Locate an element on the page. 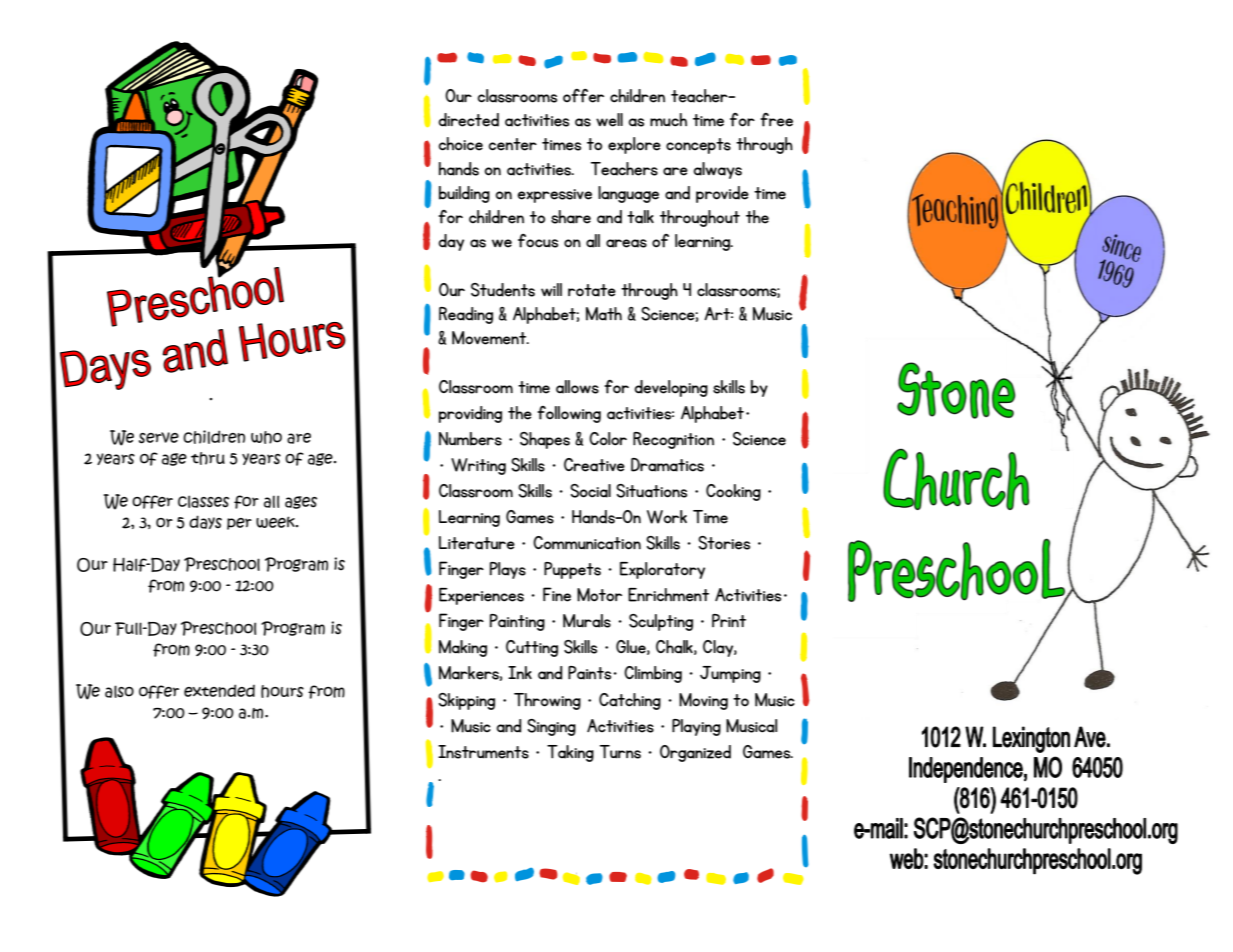  Reading is located at coordinates (466, 315).
